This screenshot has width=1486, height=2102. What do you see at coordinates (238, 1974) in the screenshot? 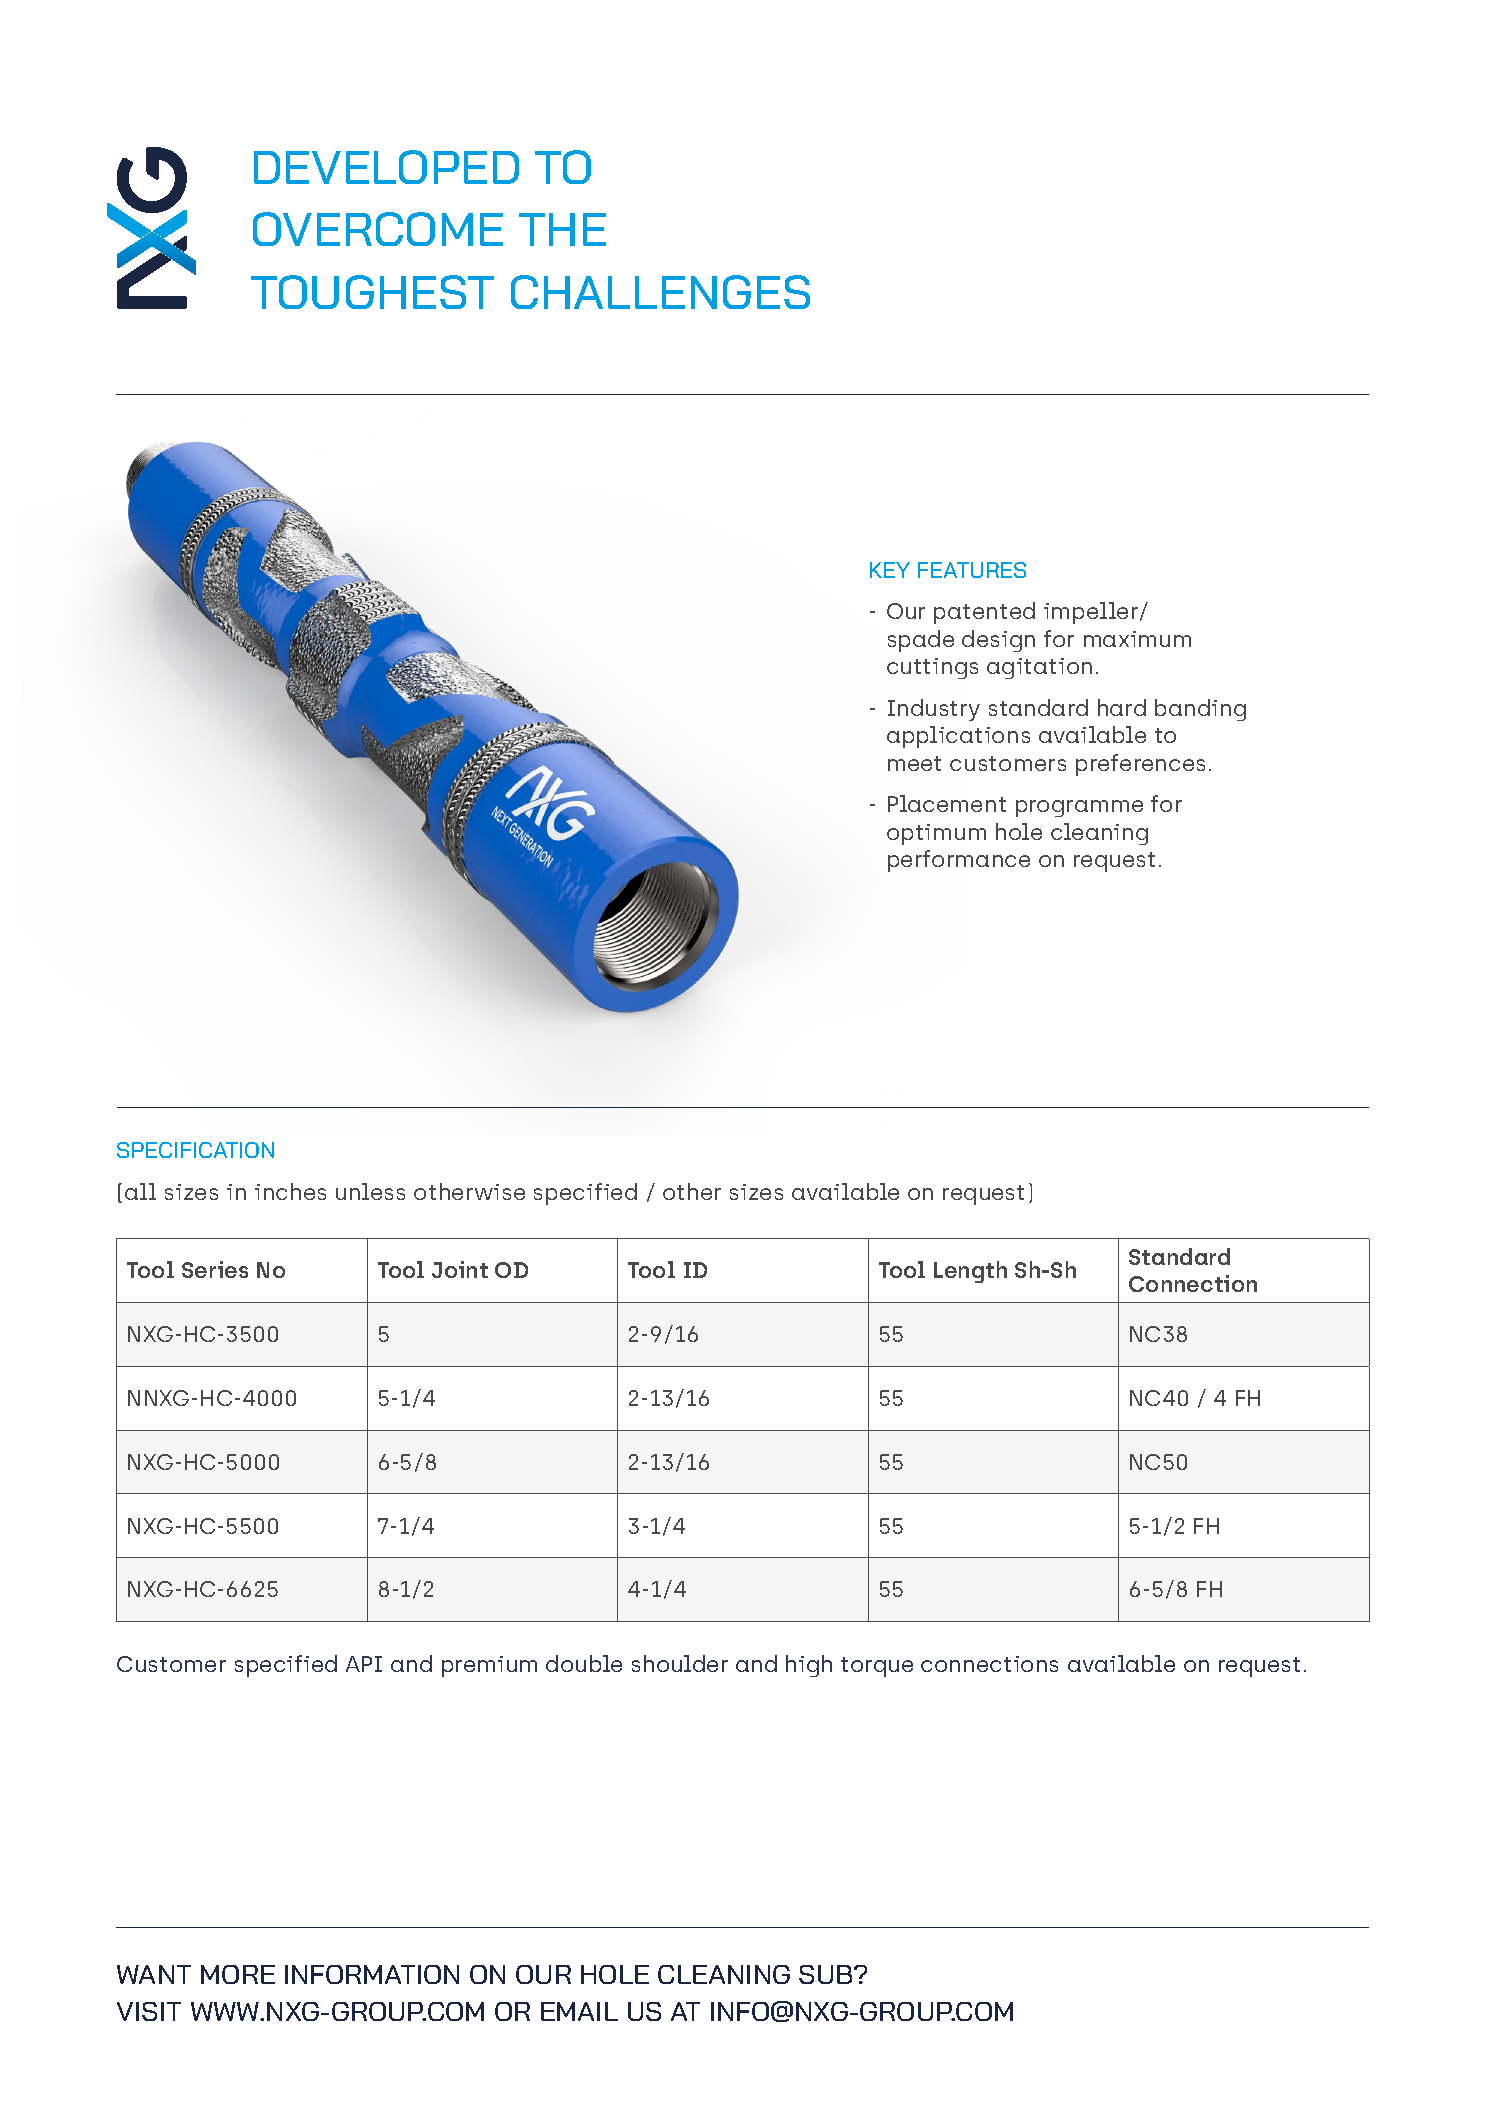
I see `MORE` at bounding box center [238, 1974].
